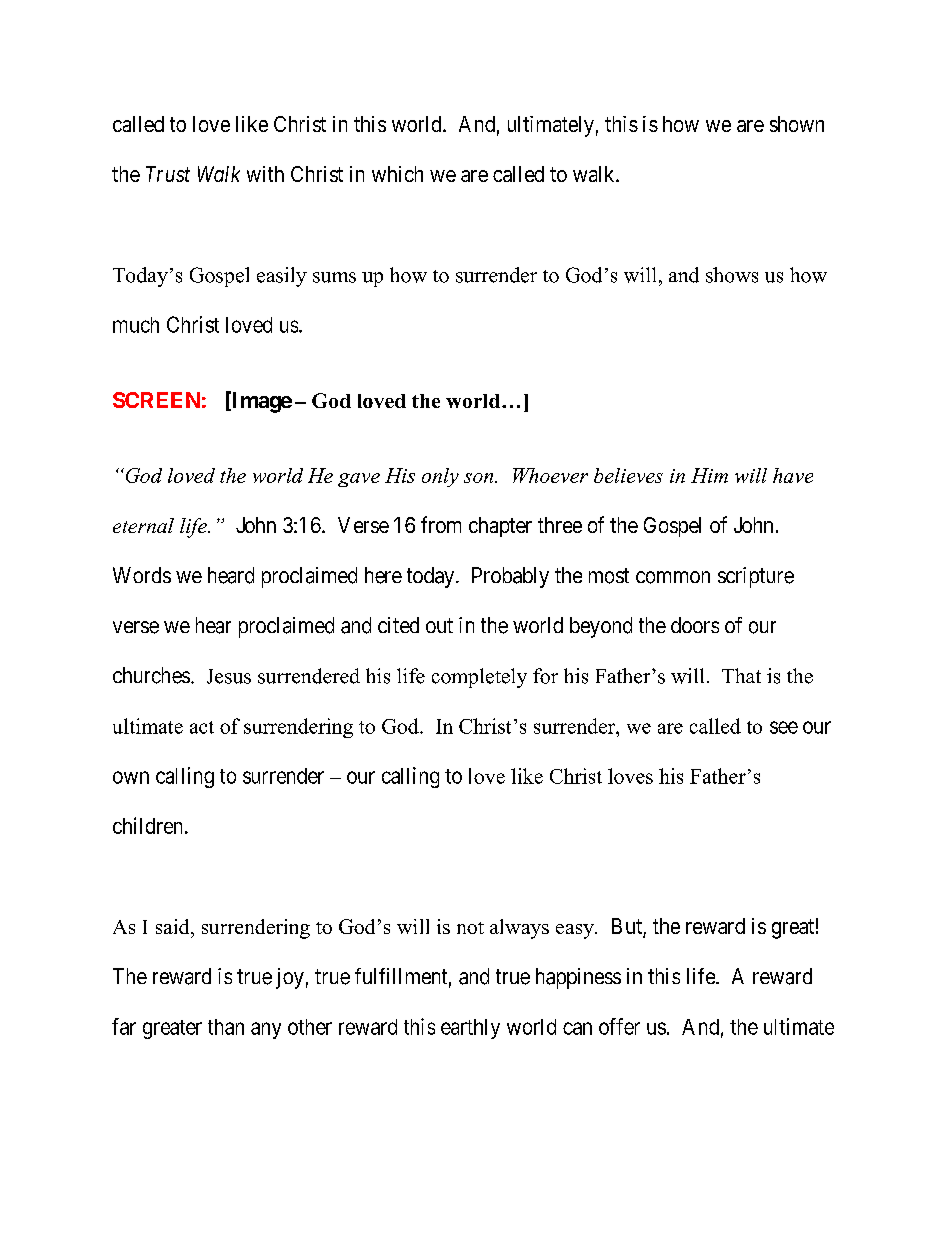 This image has height=1233, width=952. What do you see at coordinates (797, 124) in the image?
I see `shown` at bounding box center [797, 124].
